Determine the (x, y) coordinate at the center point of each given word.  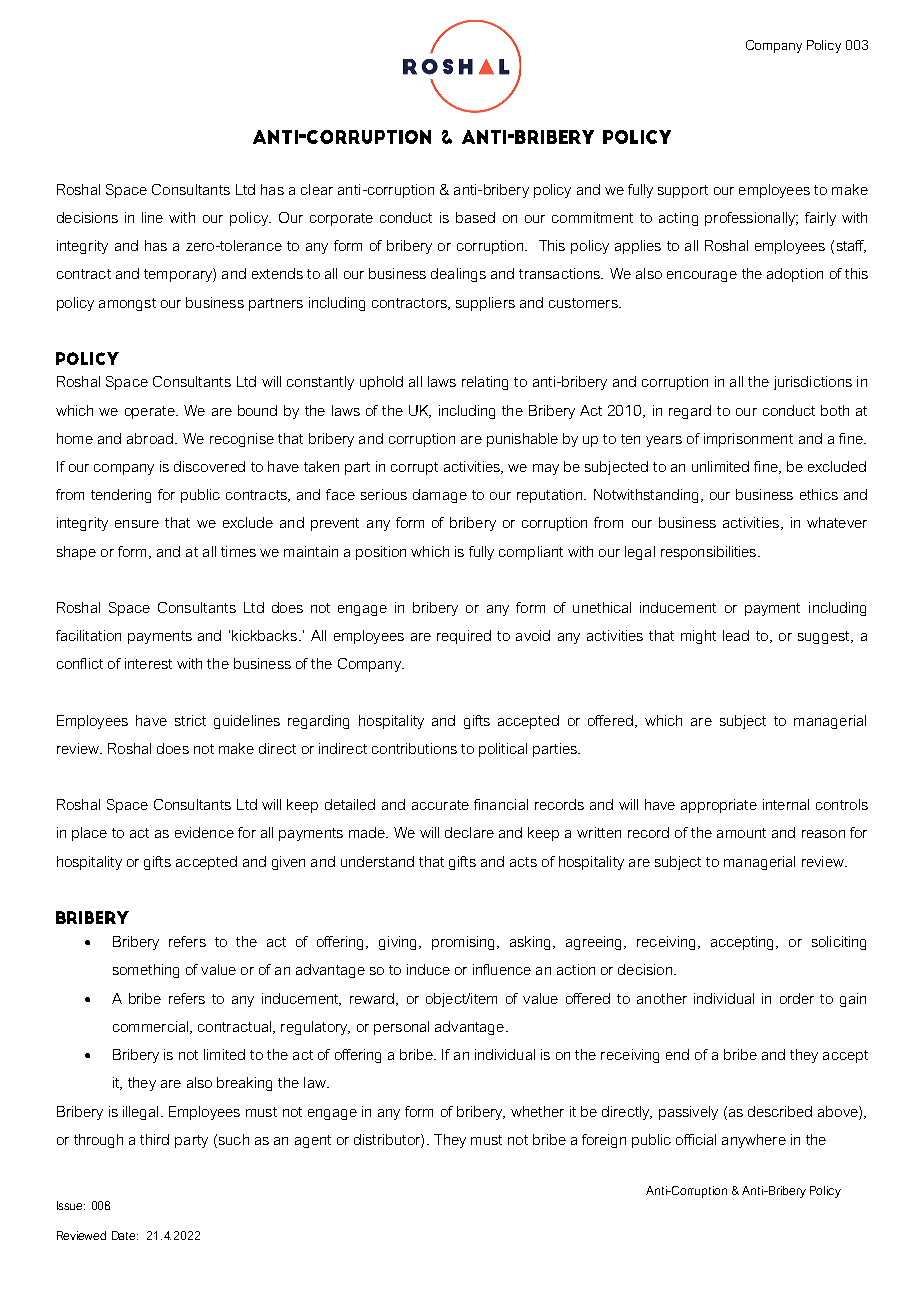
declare (469, 832)
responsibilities (710, 553)
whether (537, 1111)
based (475, 217)
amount (741, 833)
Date (125, 1235)
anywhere (754, 1141)
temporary (179, 275)
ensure (137, 524)
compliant (531, 553)
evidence (204, 832)
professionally (751, 219)
